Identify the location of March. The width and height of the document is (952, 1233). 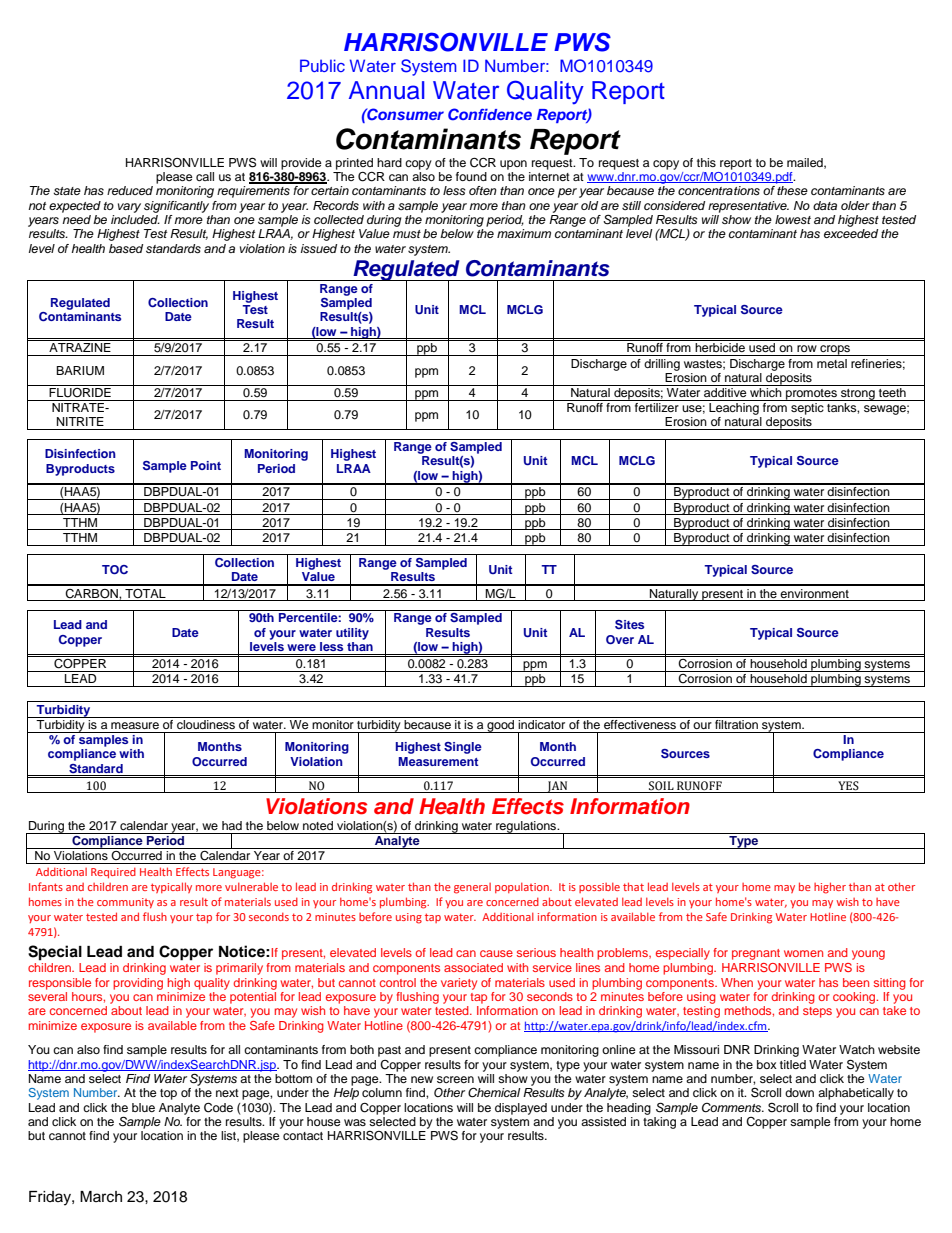
(101, 1197).
